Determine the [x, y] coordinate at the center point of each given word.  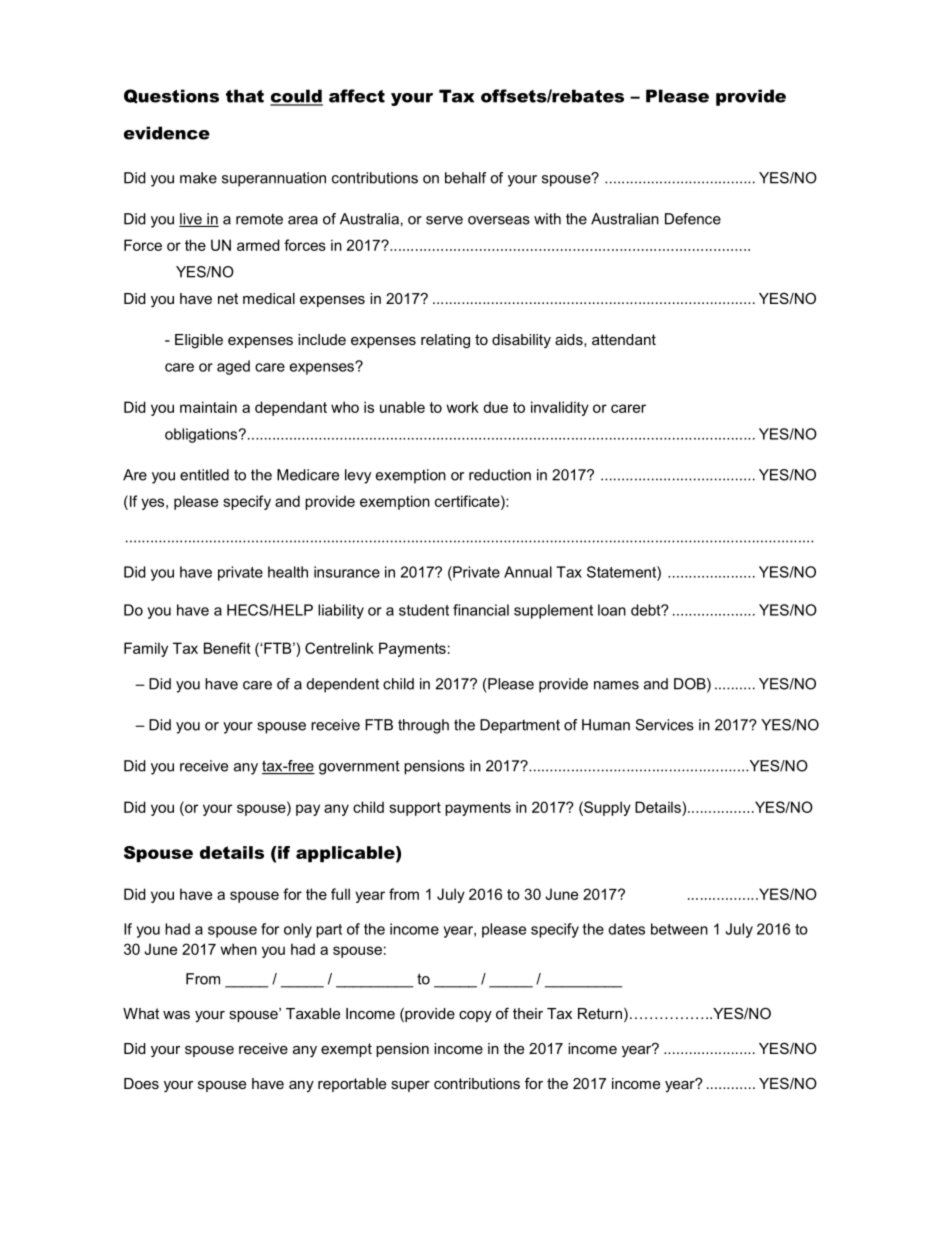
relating [445, 341]
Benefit [227, 648]
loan [612, 610]
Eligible [199, 341]
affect [357, 96]
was [176, 1015]
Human [606, 725]
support [415, 809]
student [424, 610]
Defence [693, 219]
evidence [167, 133]
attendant [624, 339]
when [238, 949]
